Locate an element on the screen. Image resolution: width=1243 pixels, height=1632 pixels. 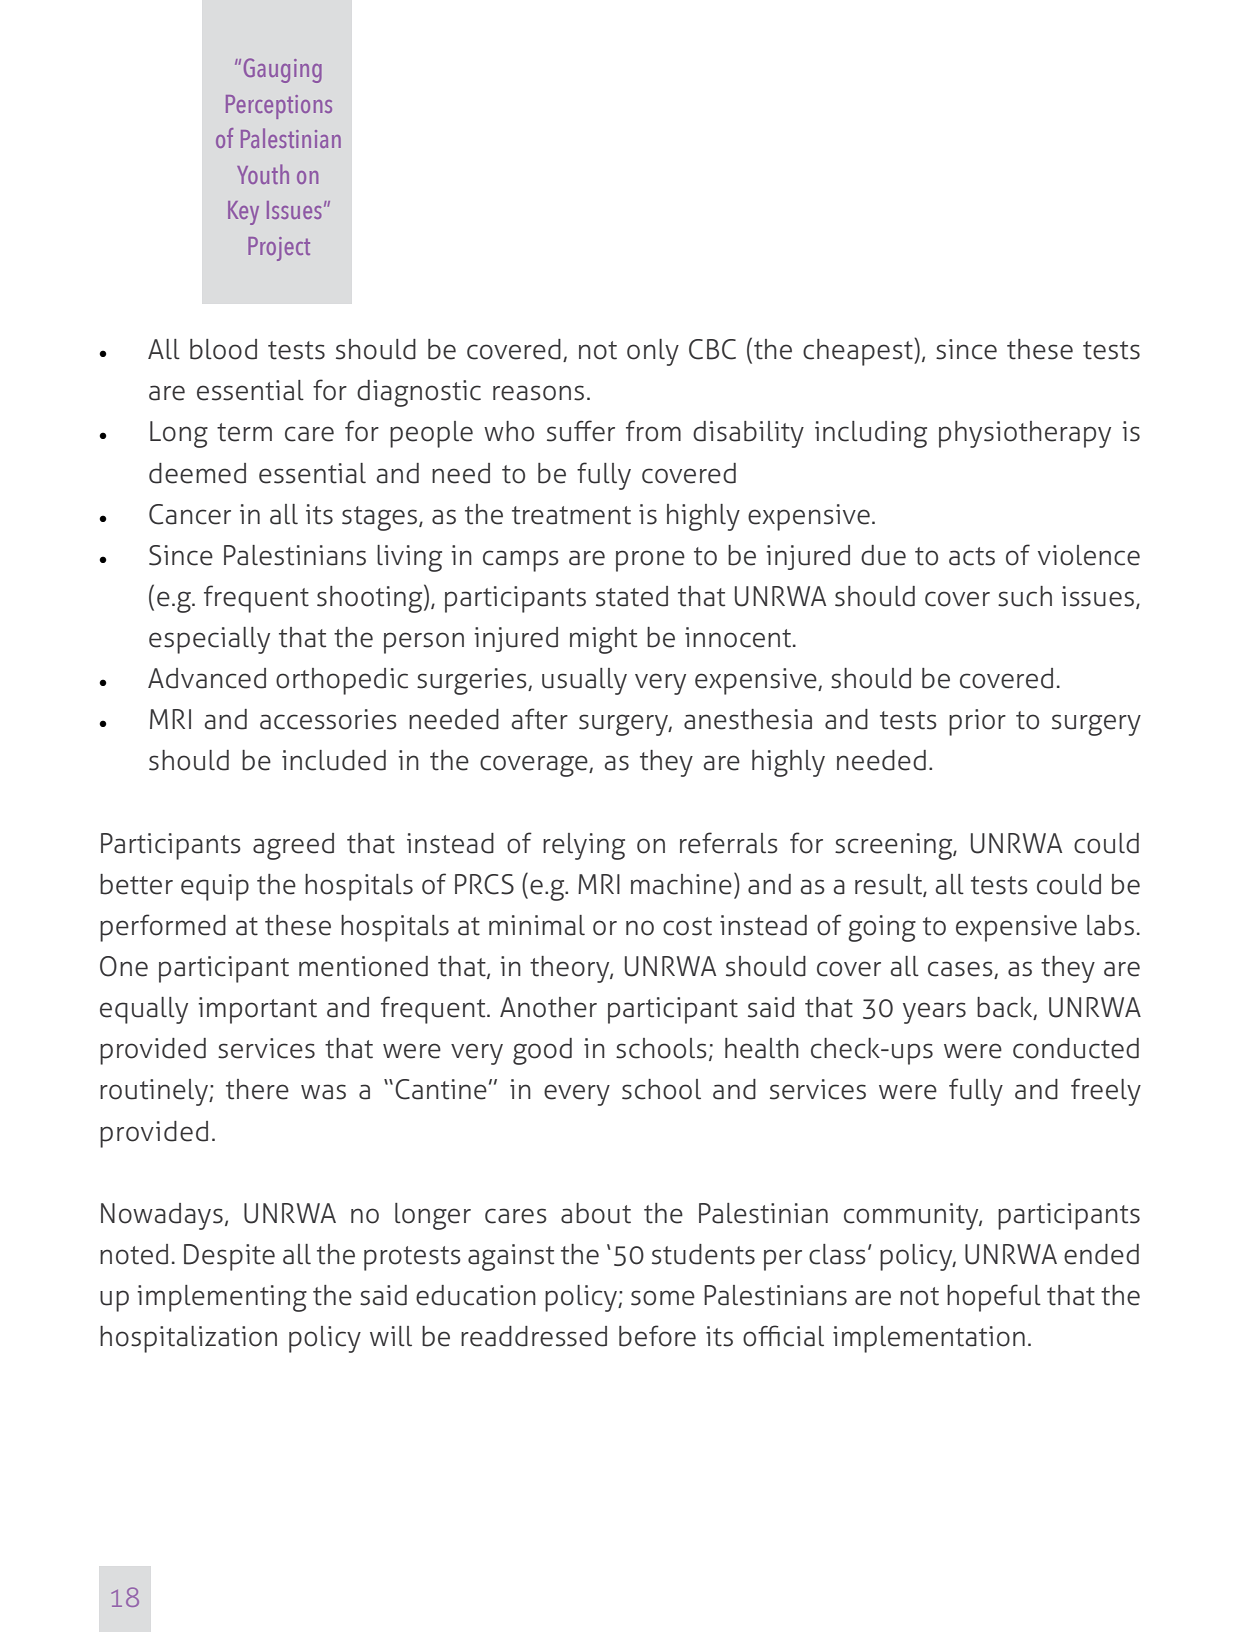
prior is located at coordinates (977, 722).
